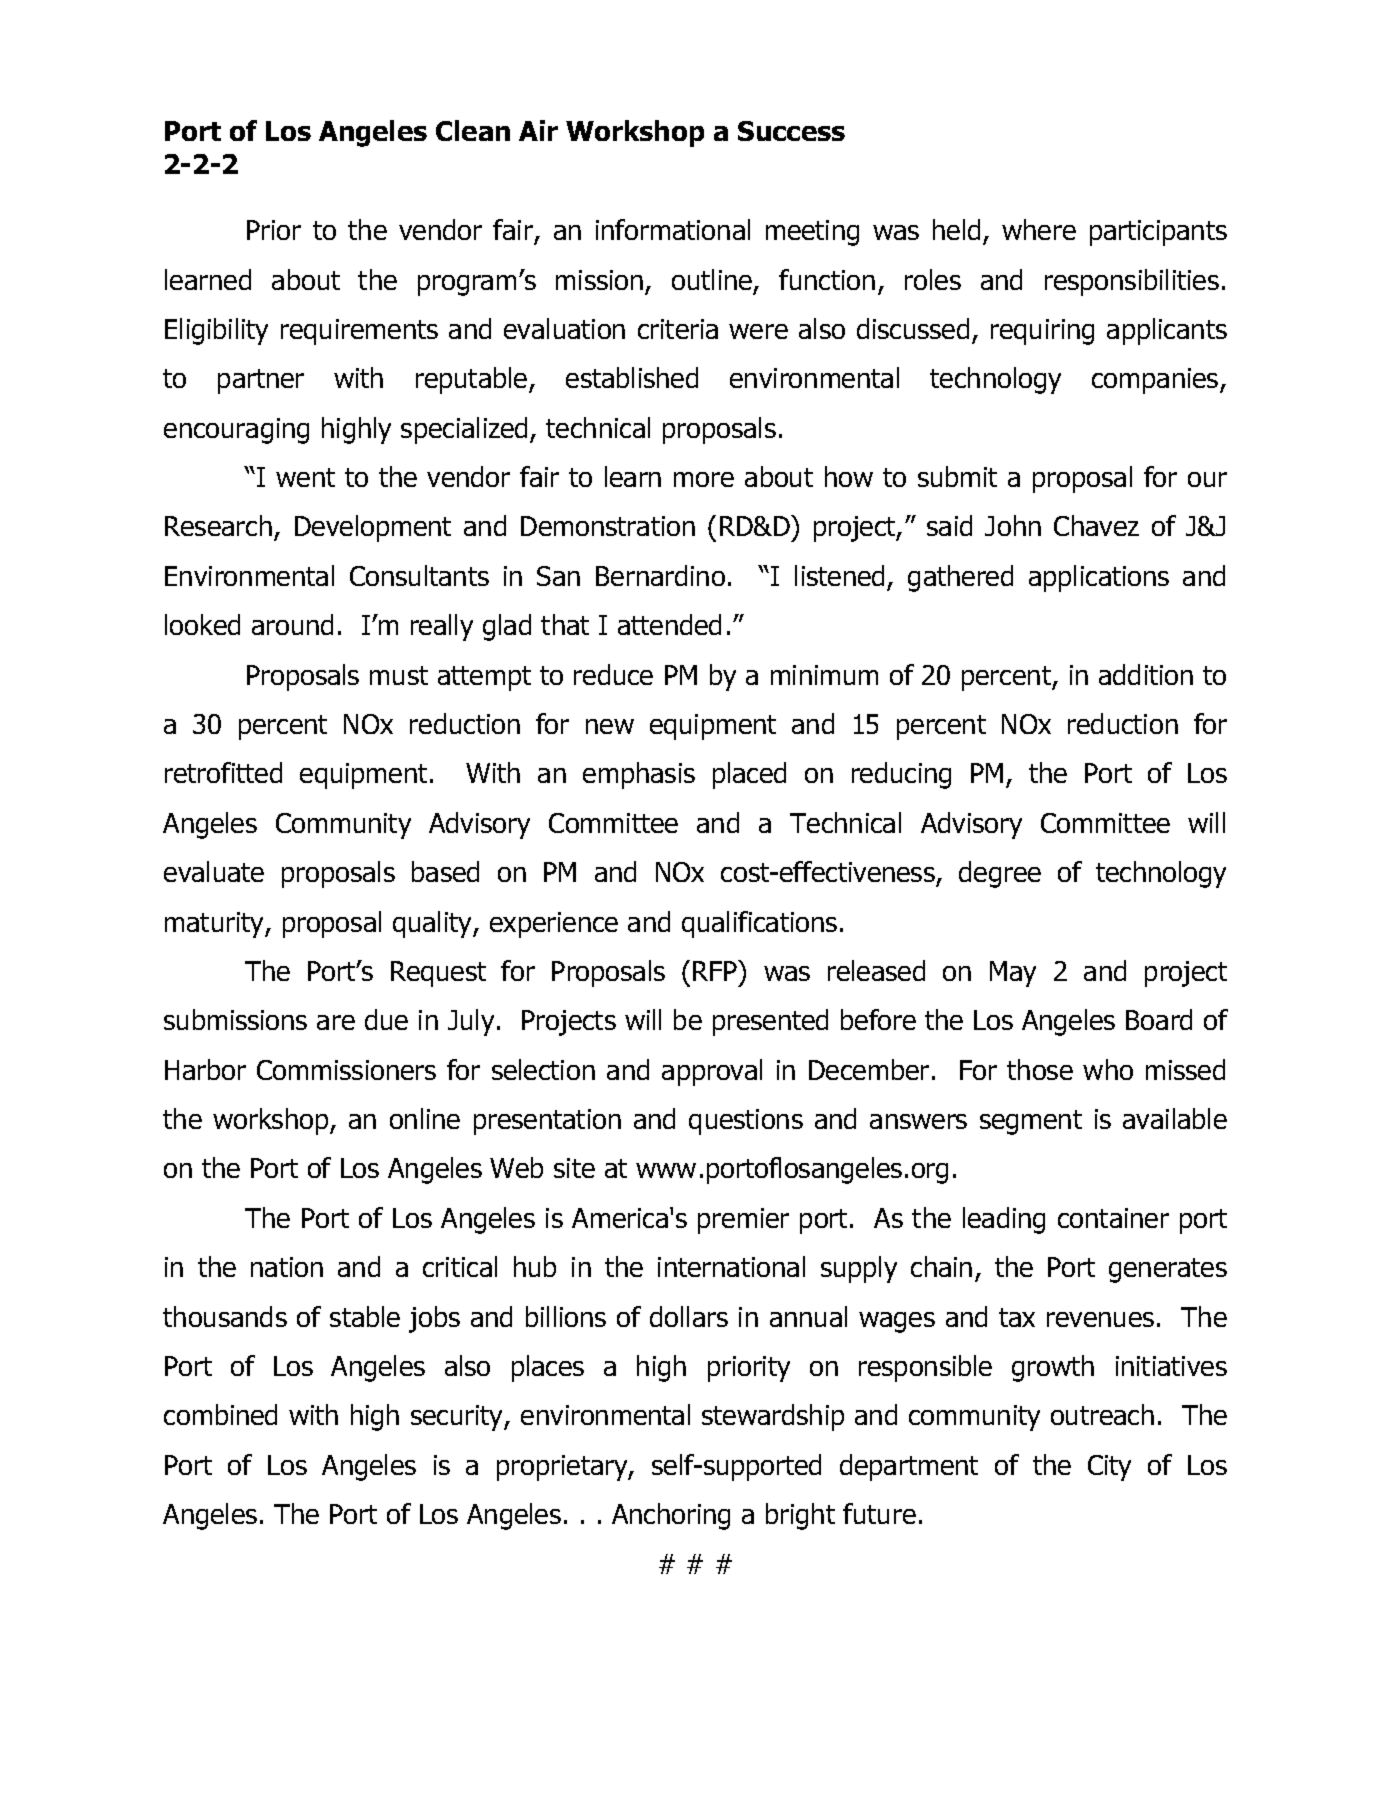 The image size is (1391, 1800). I want to click on Chavez, so click(1096, 525).
